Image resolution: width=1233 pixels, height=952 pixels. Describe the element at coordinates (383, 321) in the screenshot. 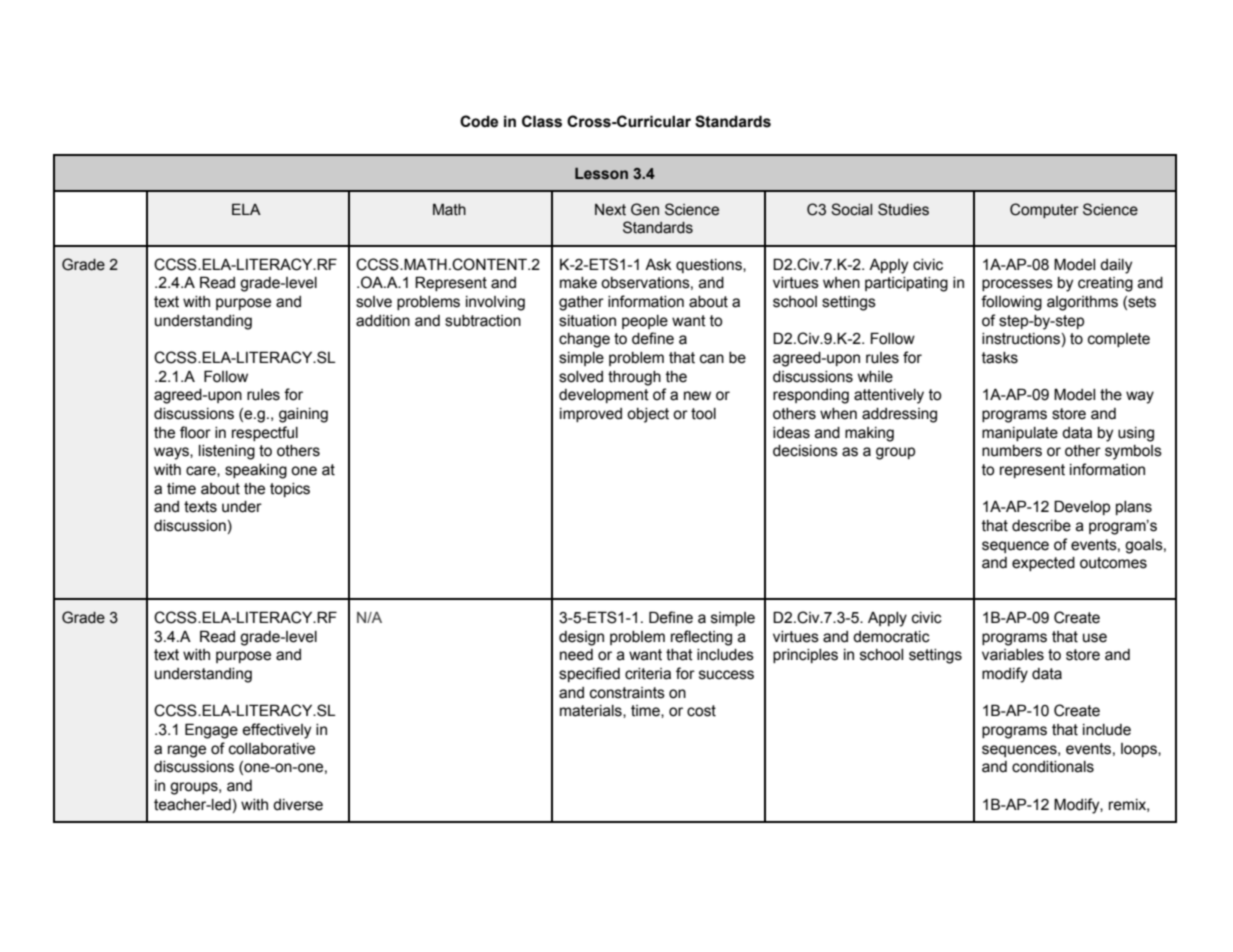

I see `addition` at that location.
